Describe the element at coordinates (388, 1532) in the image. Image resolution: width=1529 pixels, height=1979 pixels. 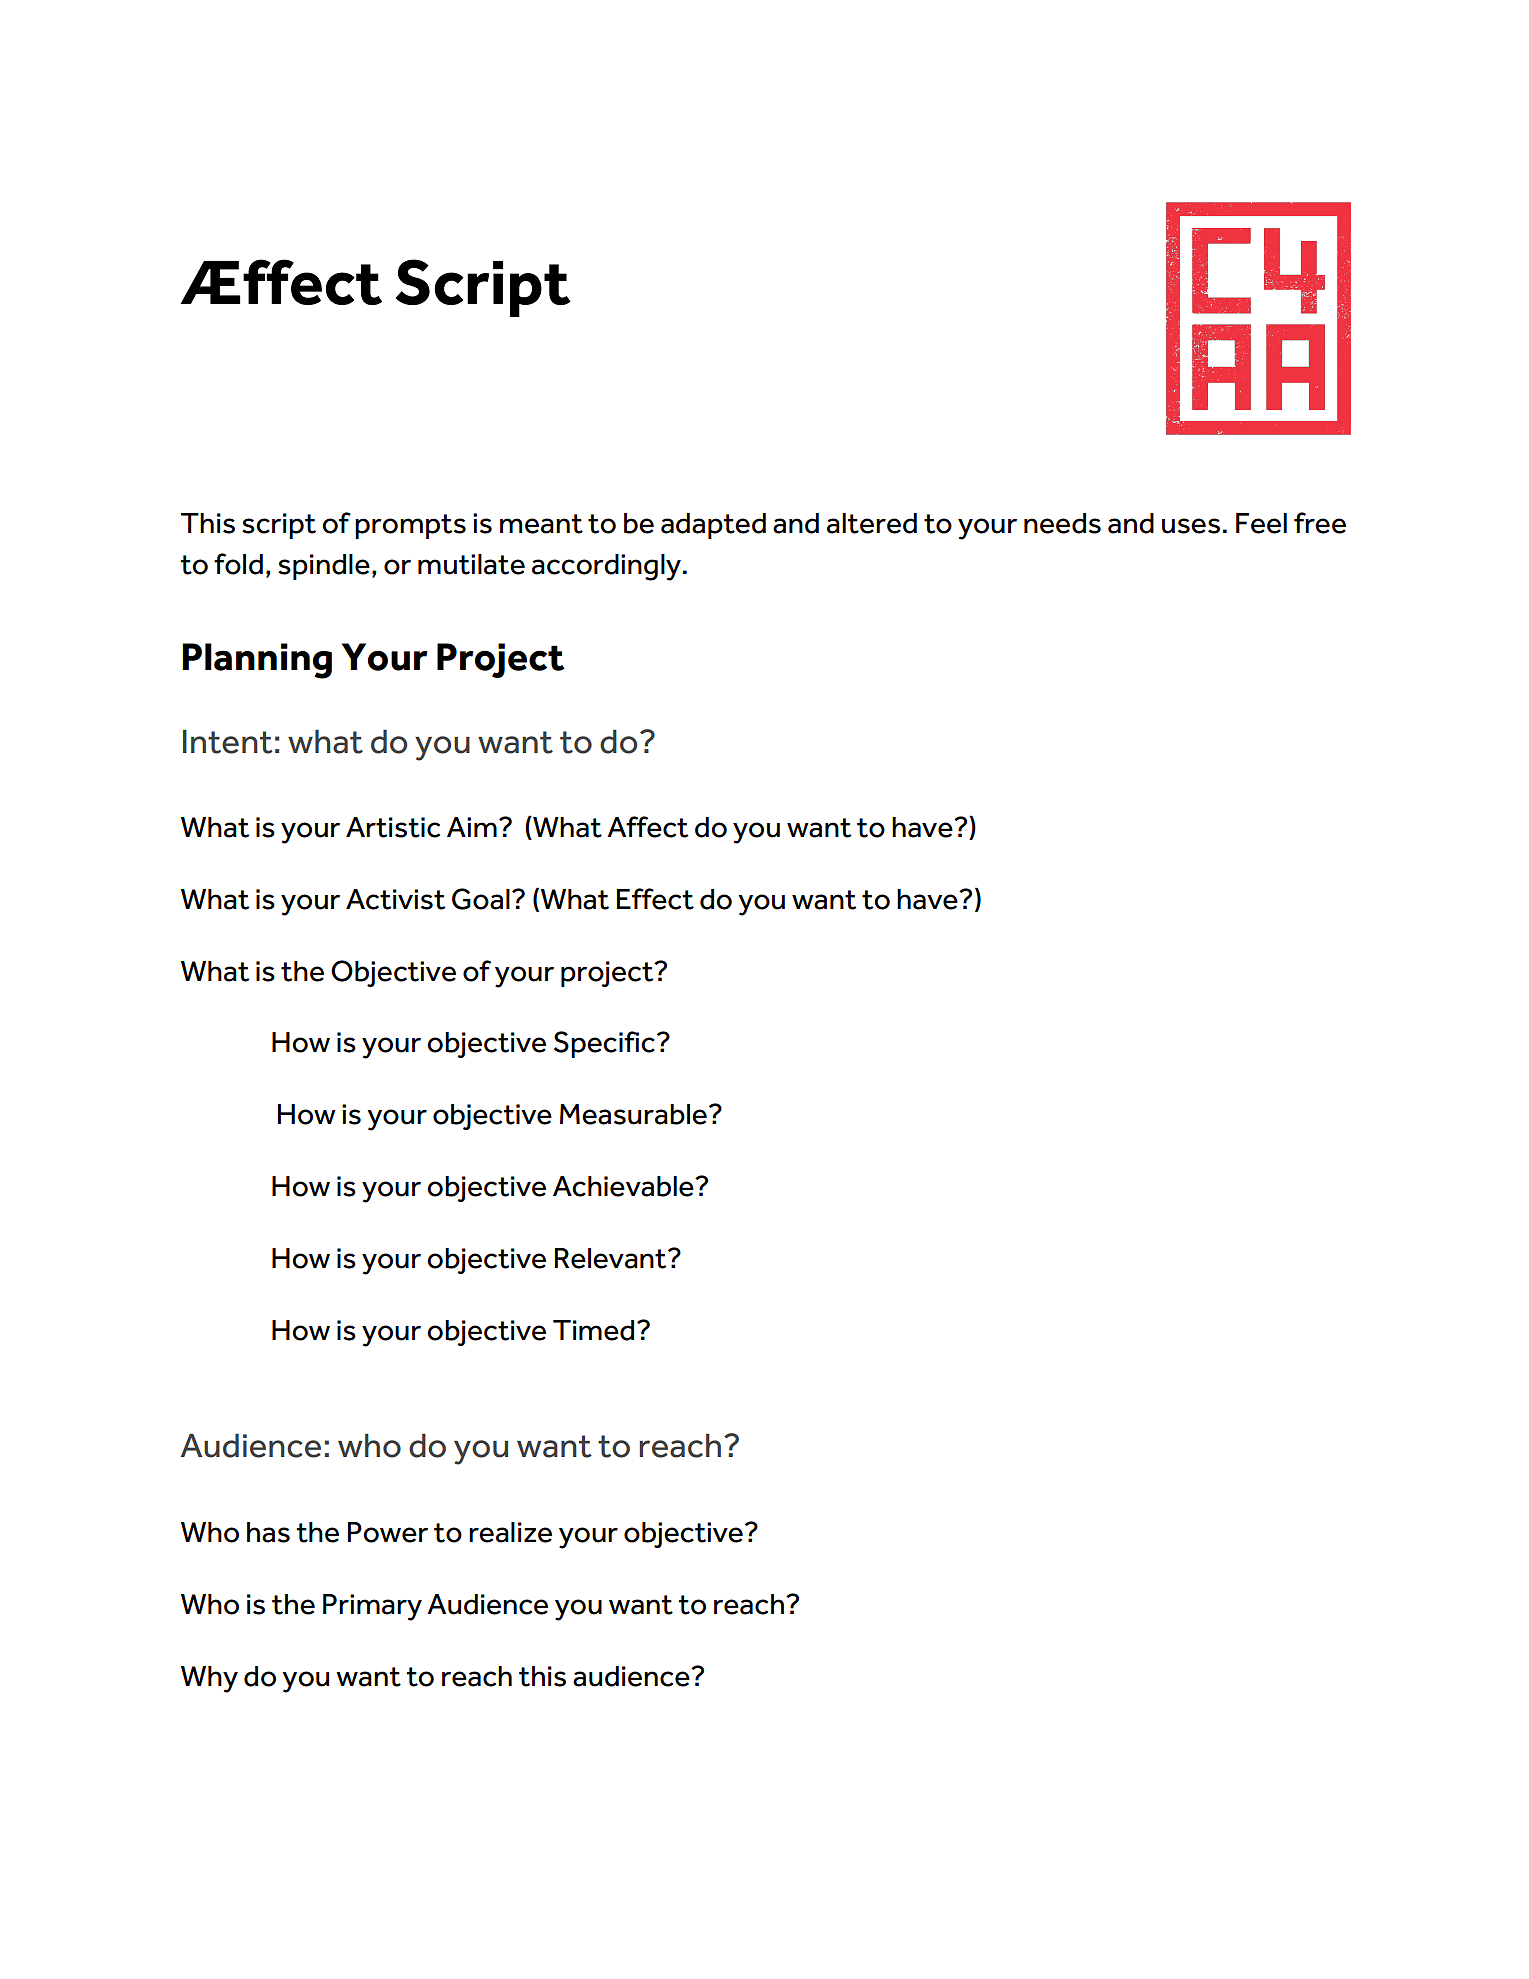
I see `Power` at that location.
